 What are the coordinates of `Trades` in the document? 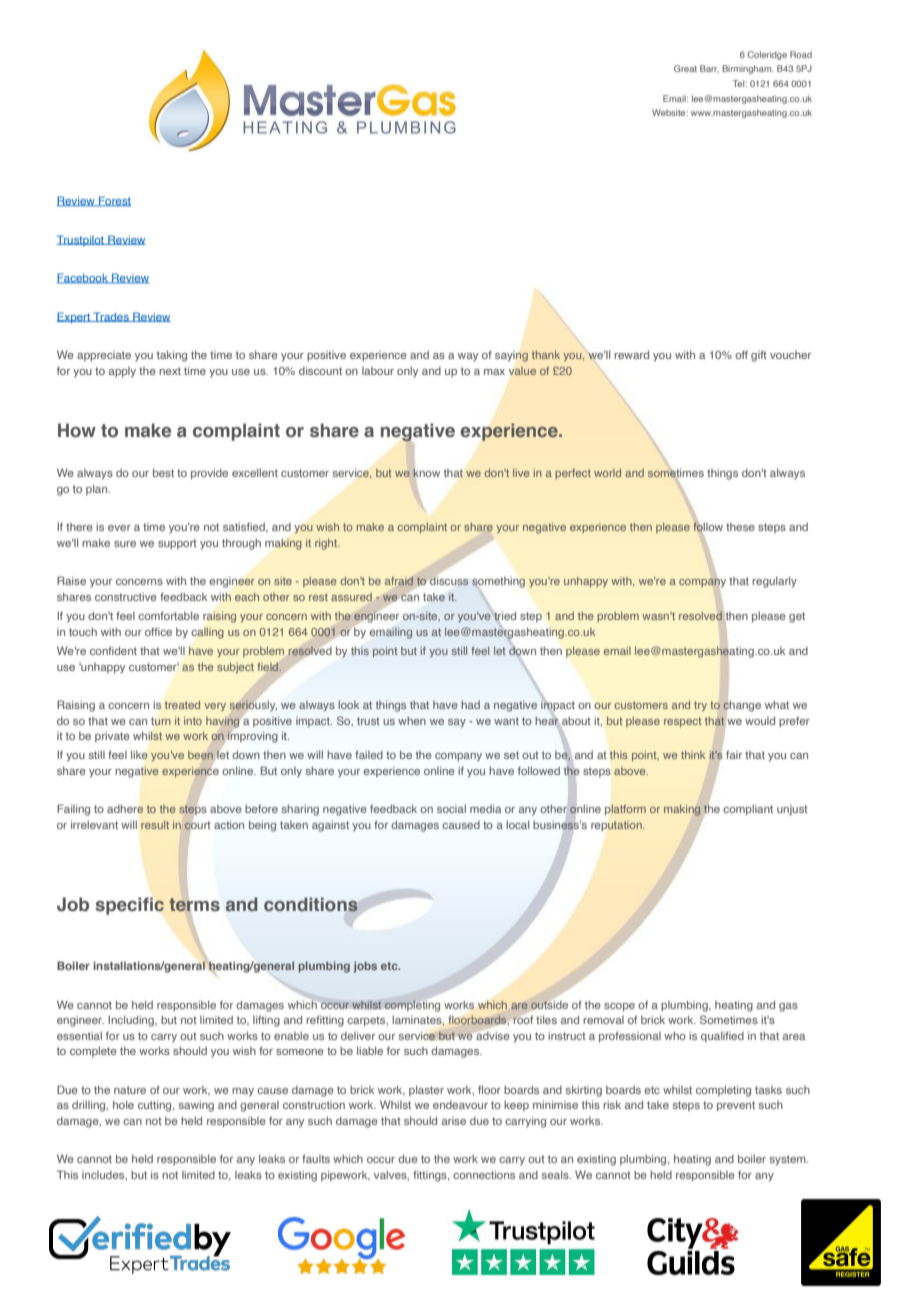 It's located at (111, 317).
